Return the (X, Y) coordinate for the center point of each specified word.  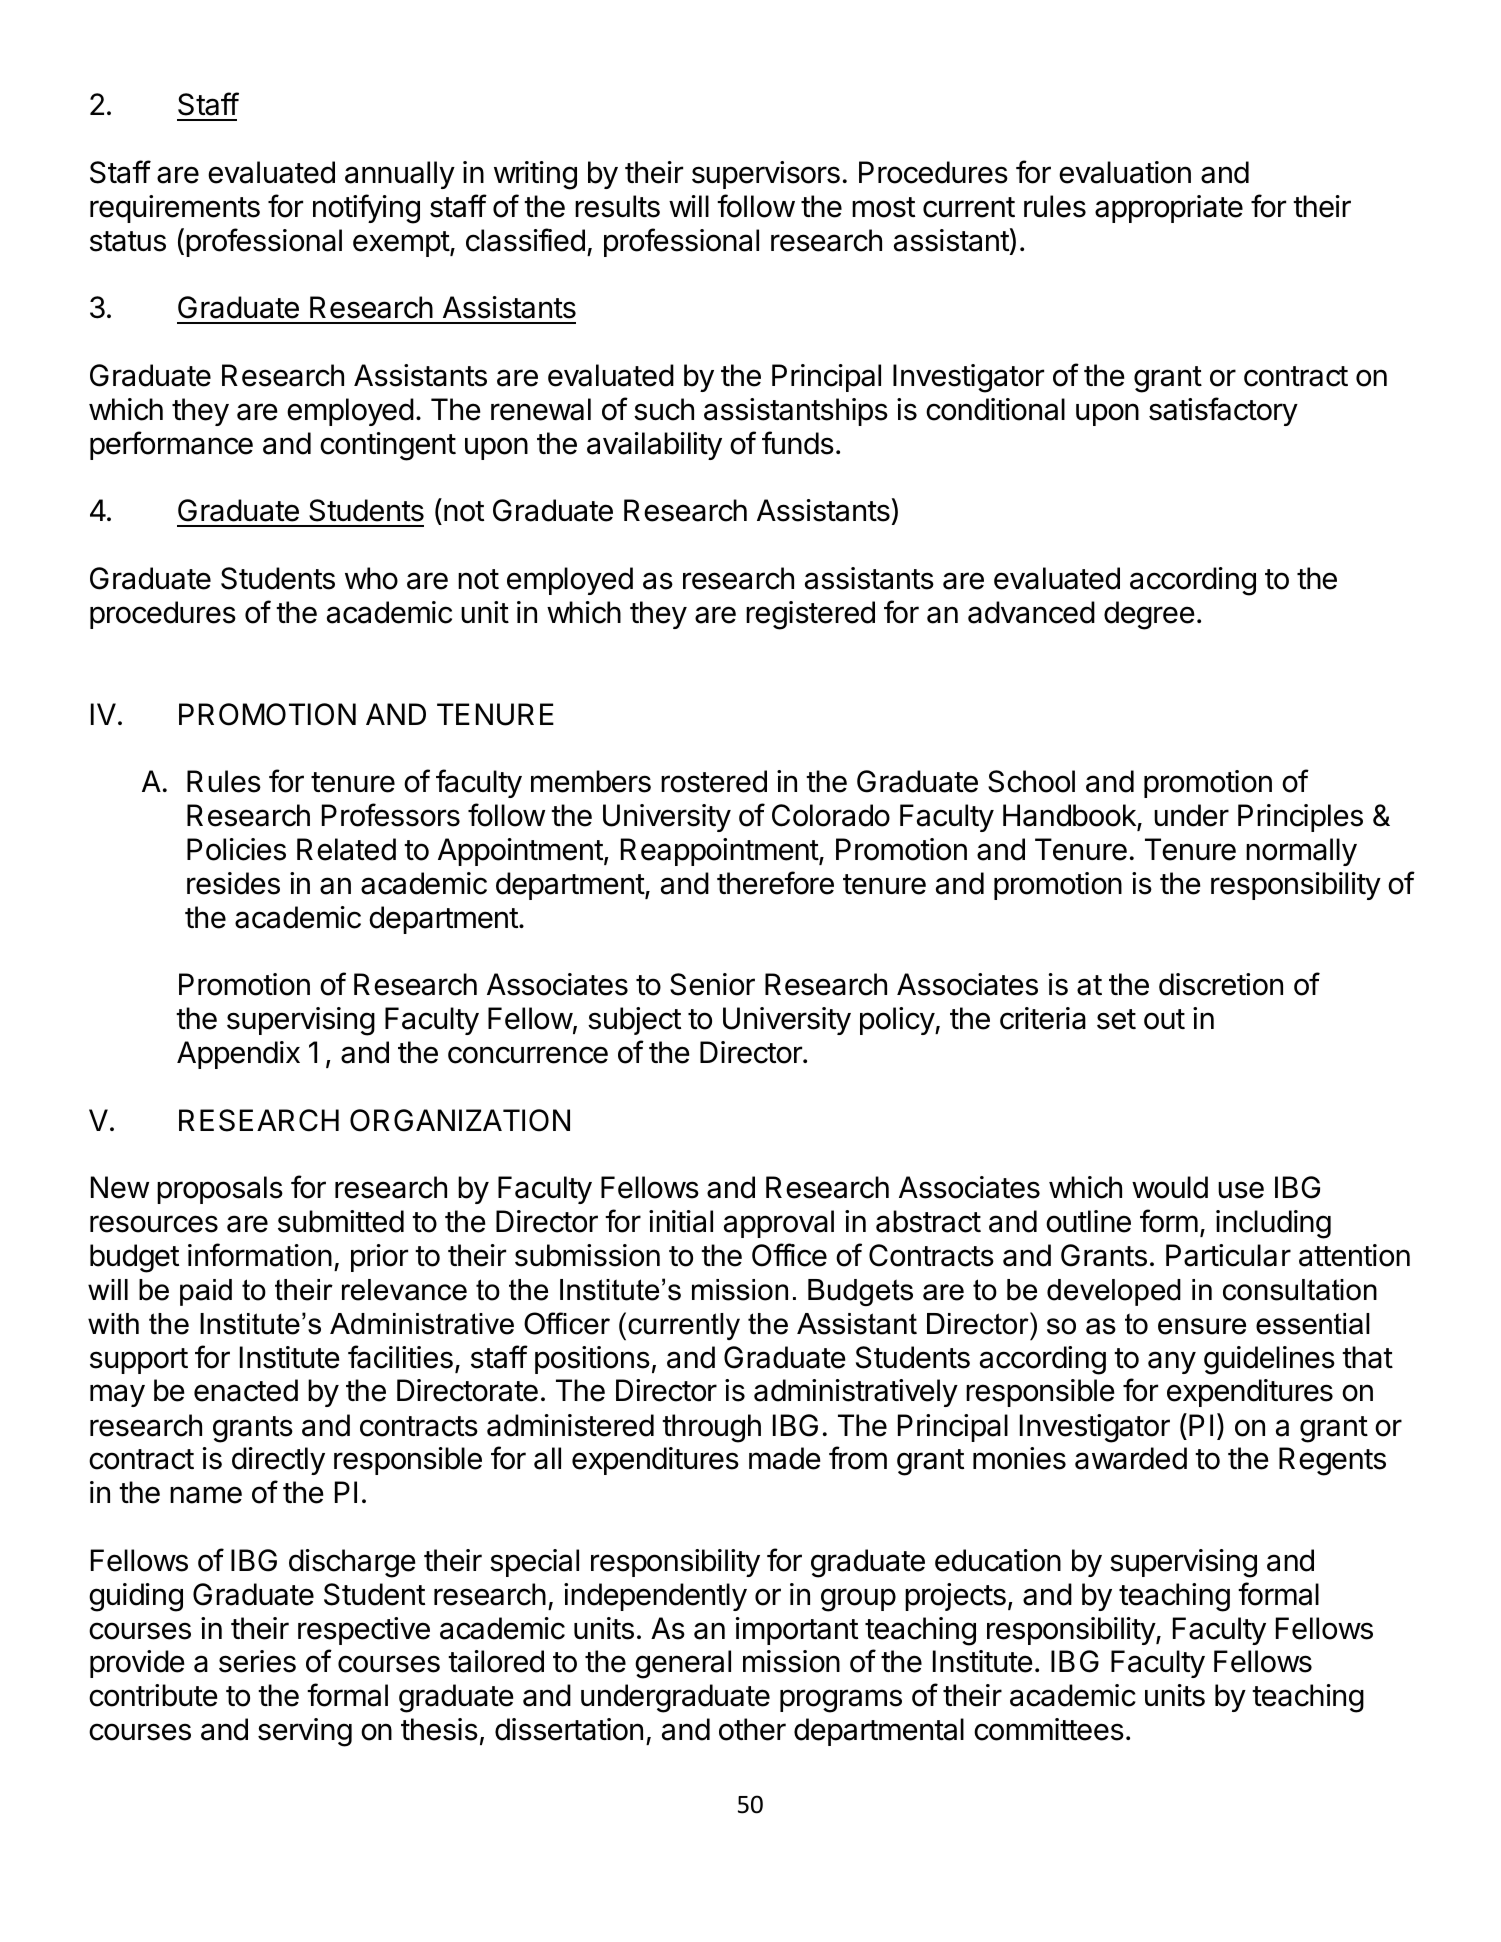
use (1241, 1190)
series (257, 1661)
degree (1149, 615)
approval (779, 1224)
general (683, 1664)
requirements (175, 209)
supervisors (766, 175)
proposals (220, 1190)
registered (810, 615)
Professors (391, 815)
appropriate (1169, 209)
